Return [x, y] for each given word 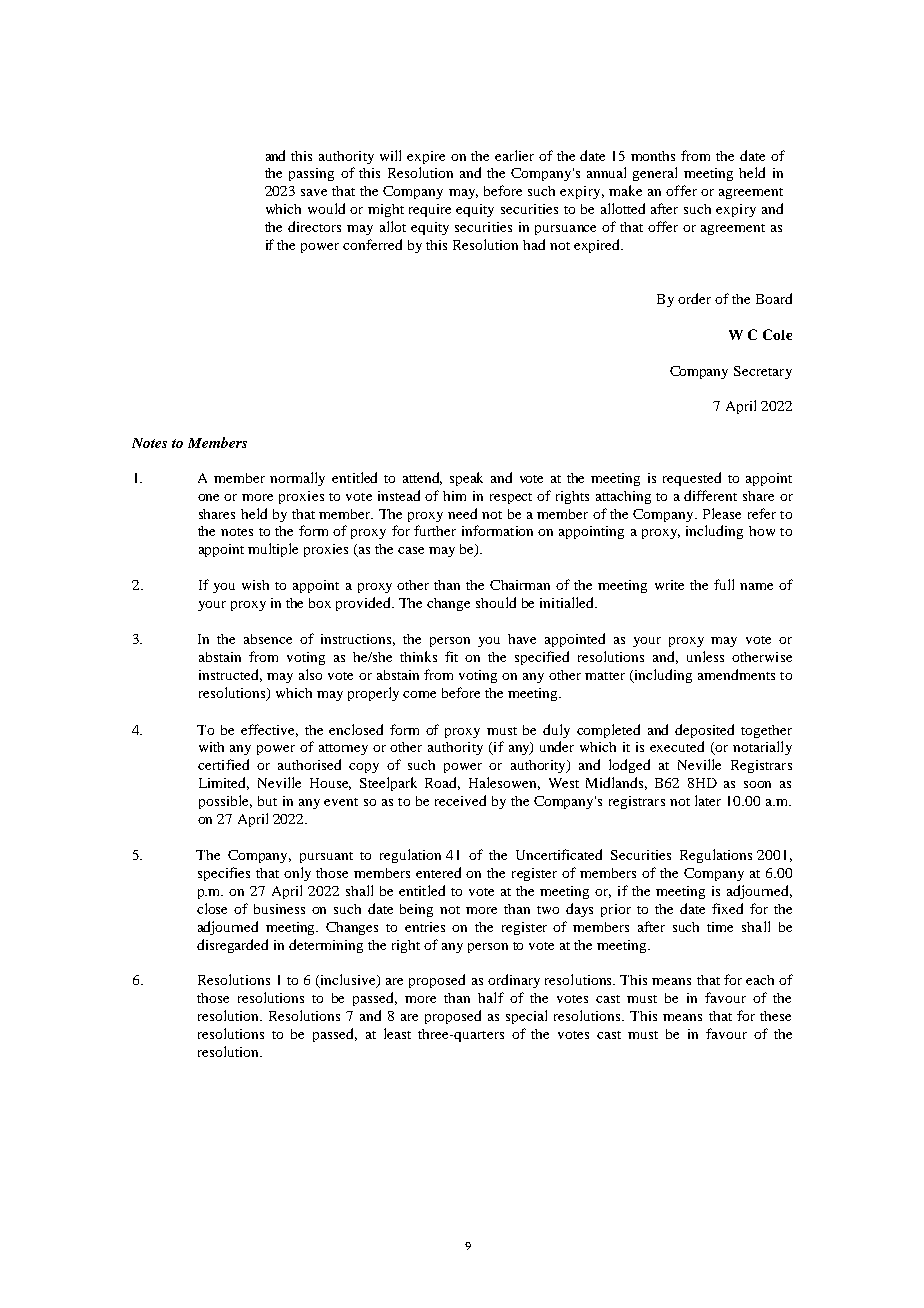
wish [255, 585]
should [496, 602]
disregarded [232, 946]
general [655, 174]
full [724, 584]
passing [311, 174]
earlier [514, 155]
